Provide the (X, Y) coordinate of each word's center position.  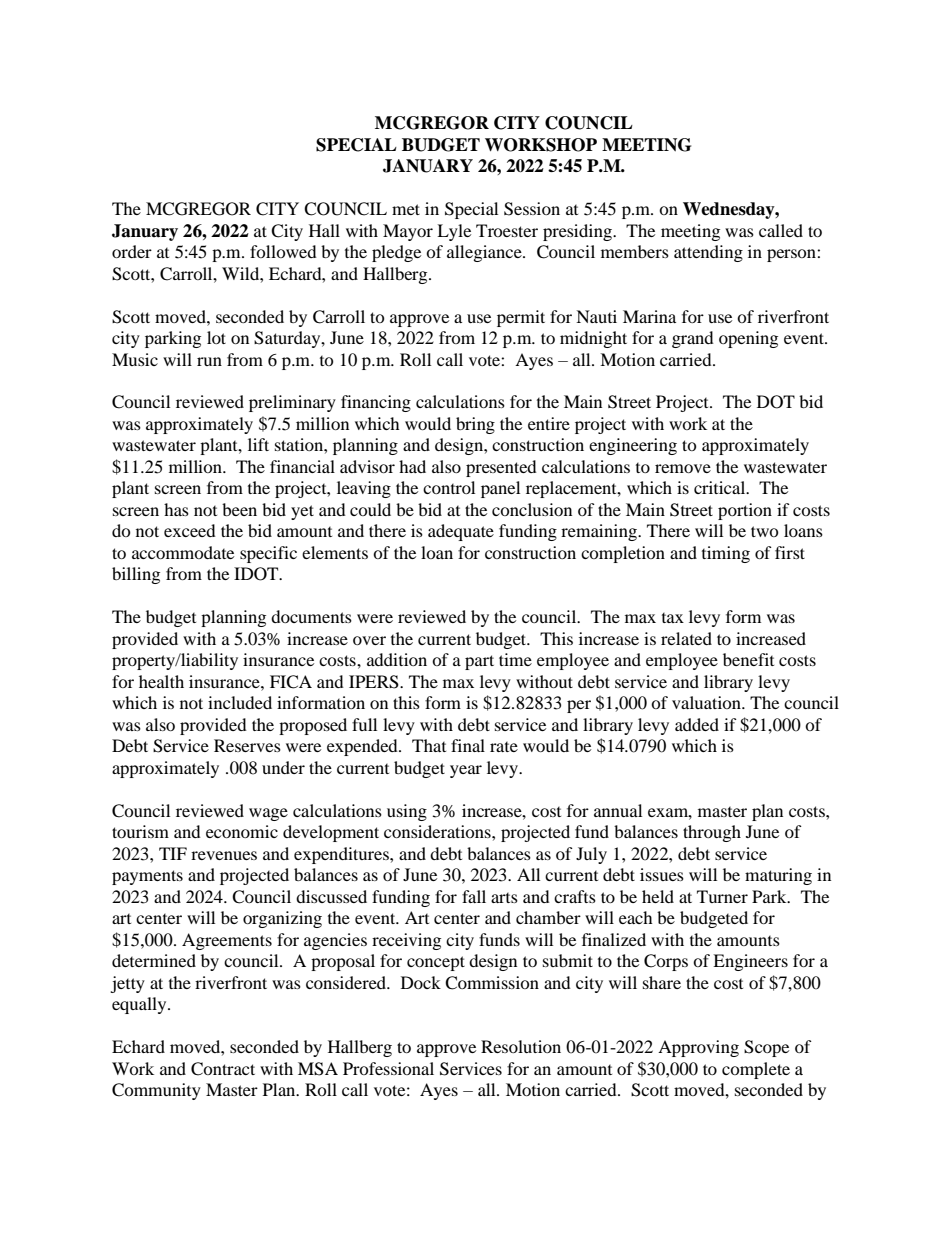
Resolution (521, 1046)
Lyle (454, 232)
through (712, 833)
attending (708, 253)
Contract (223, 1069)
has (176, 509)
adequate (461, 532)
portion (745, 511)
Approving (698, 1048)
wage (268, 814)
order (132, 251)
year (466, 771)
